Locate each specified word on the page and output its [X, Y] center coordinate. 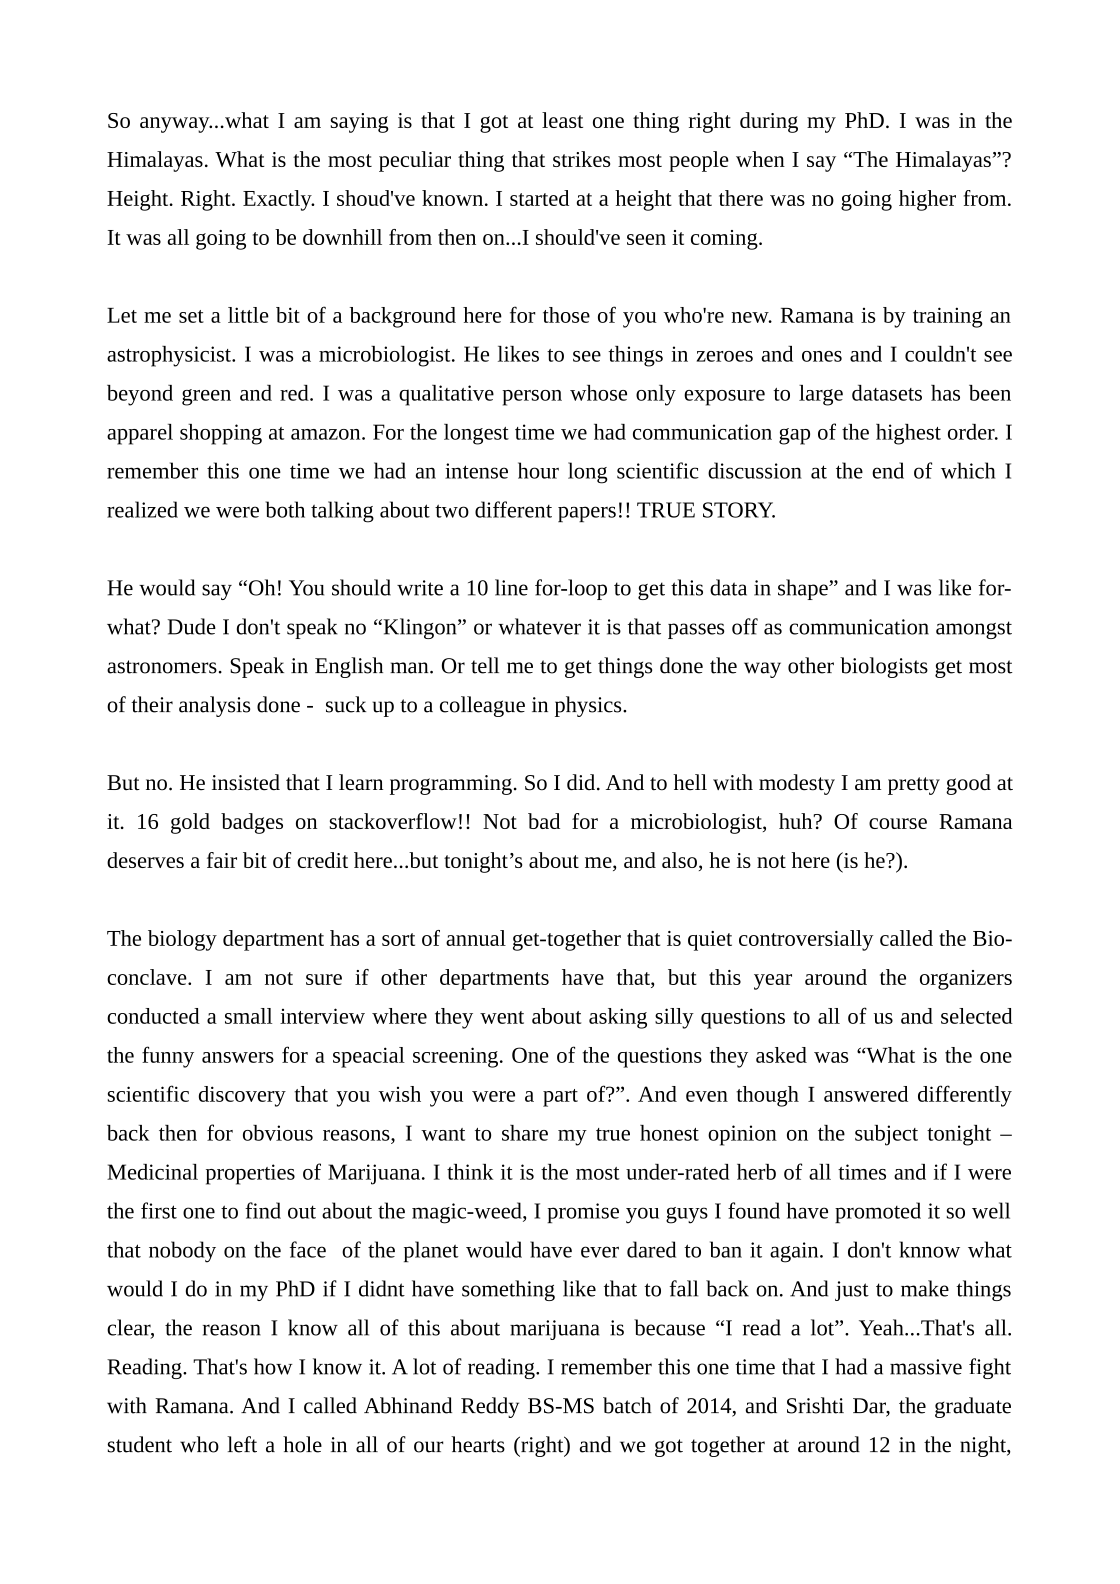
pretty [914, 786]
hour [538, 470]
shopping [221, 434]
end [888, 470]
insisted [246, 782]
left [242, 1444]
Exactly [278, 200]
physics [589, 706]
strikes [581, 159]
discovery [242, 1096]
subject [886, 1135]
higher [927, 200]
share [525, 1133]
